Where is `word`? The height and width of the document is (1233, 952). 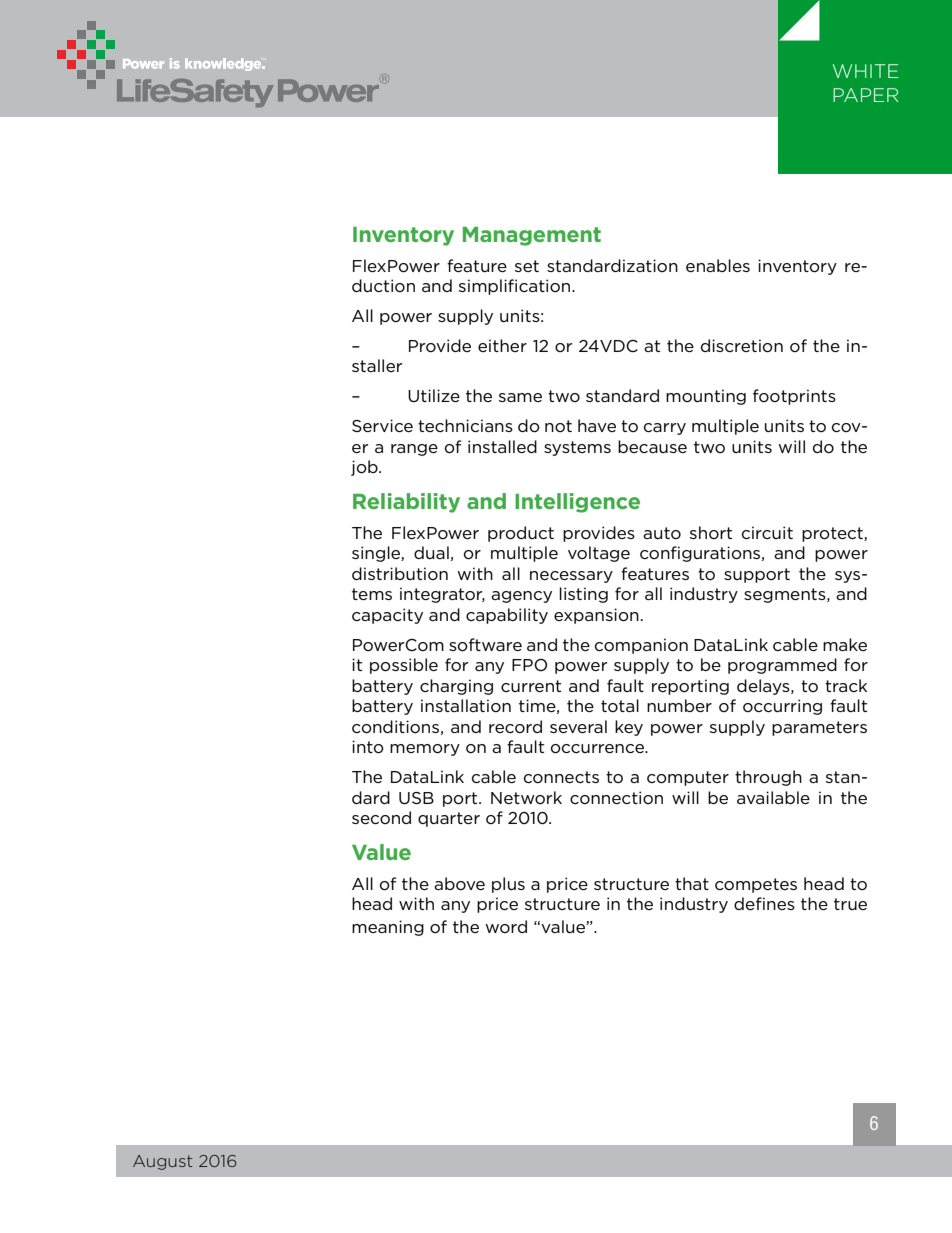 word is located at coordinates (506, 926).
